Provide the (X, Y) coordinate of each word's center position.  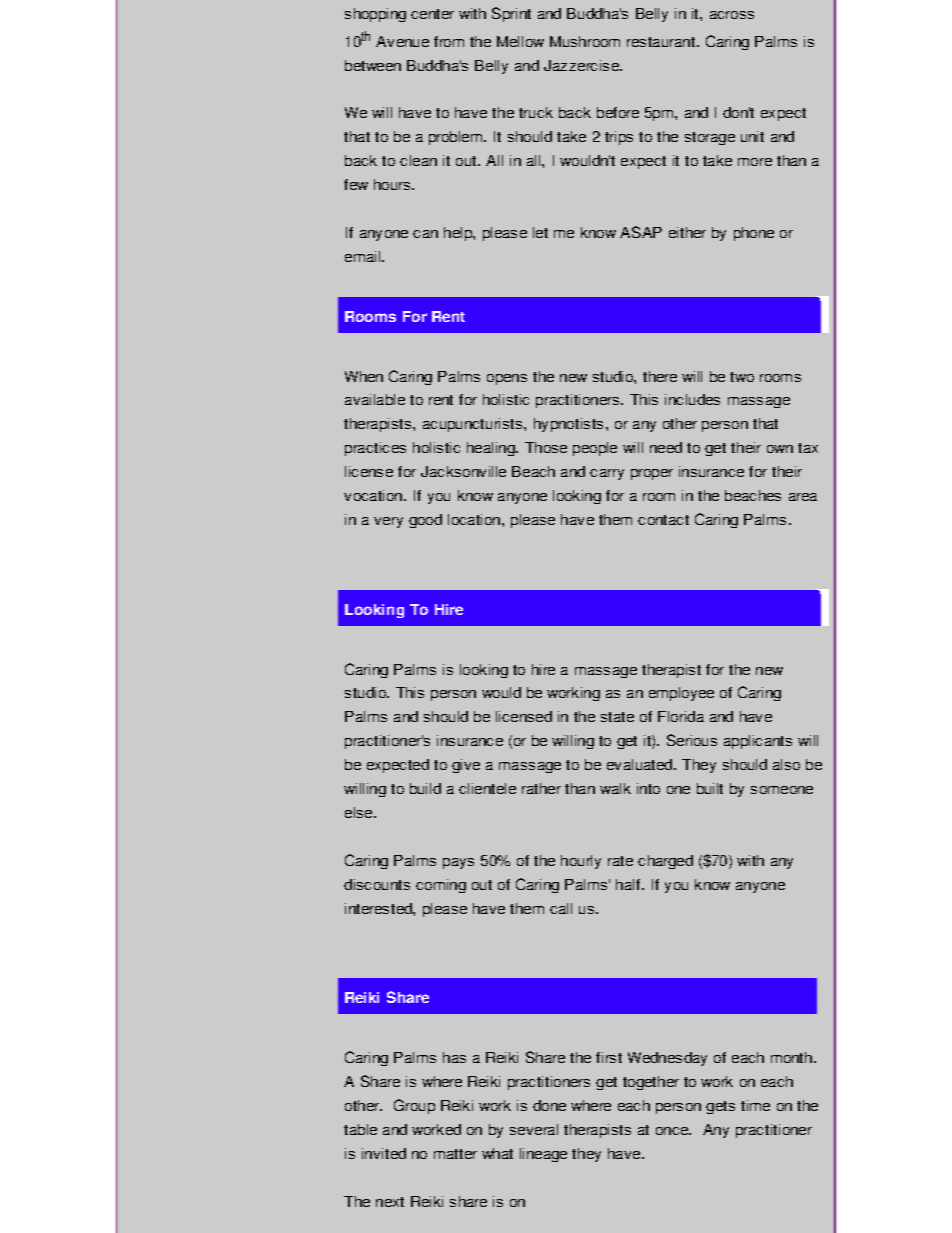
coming (441, 886)
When (364, 376)
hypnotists (568, 425)
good (425, 521)
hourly (581, 862)
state (617, 717)
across (732, 15)
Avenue (402, 41)
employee (681, 694)
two (742, 377)
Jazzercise (582, 65)
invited (384, 1153)
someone (782, 790)
